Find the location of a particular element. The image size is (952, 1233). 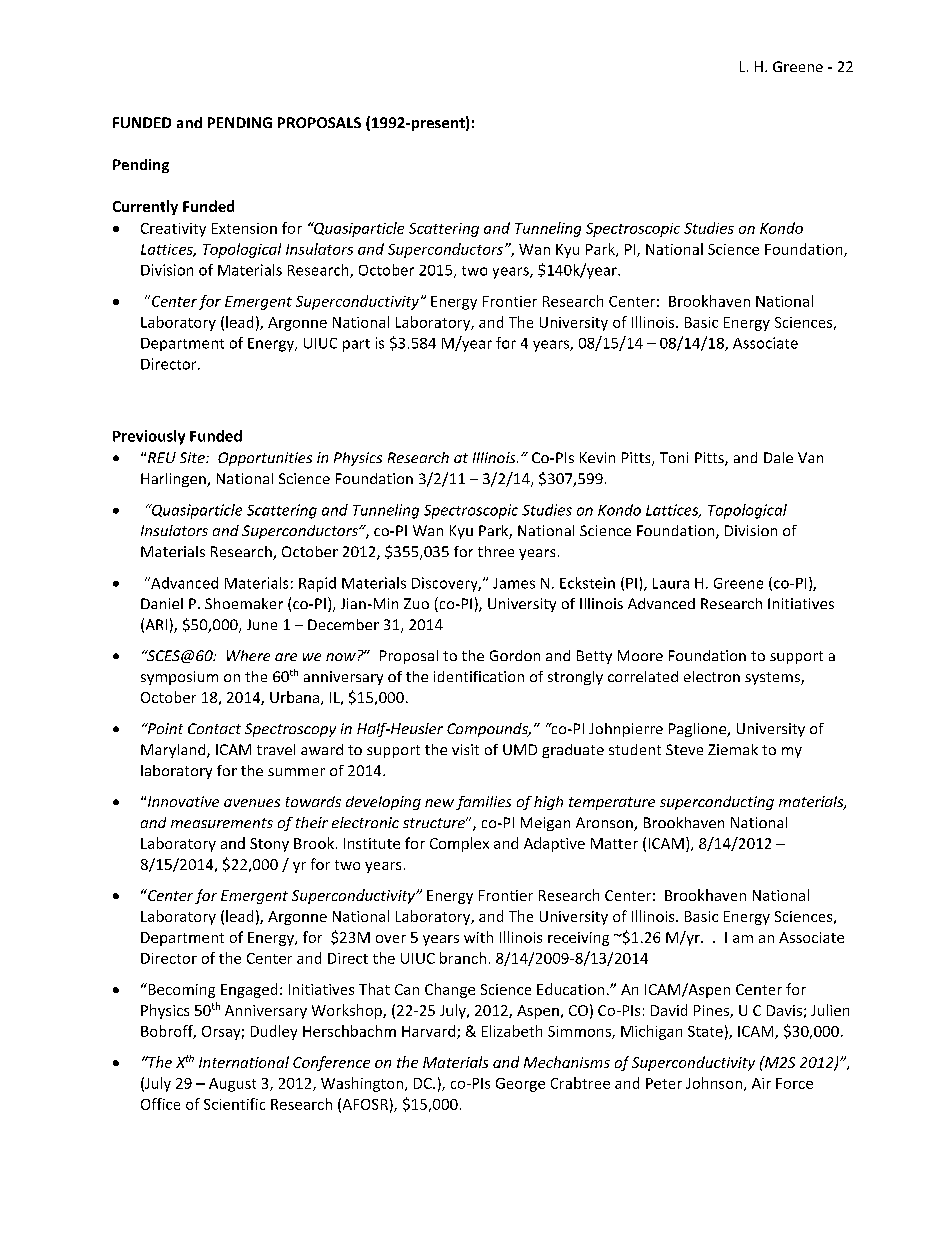

Dale is located at coordinates (778, 457).
